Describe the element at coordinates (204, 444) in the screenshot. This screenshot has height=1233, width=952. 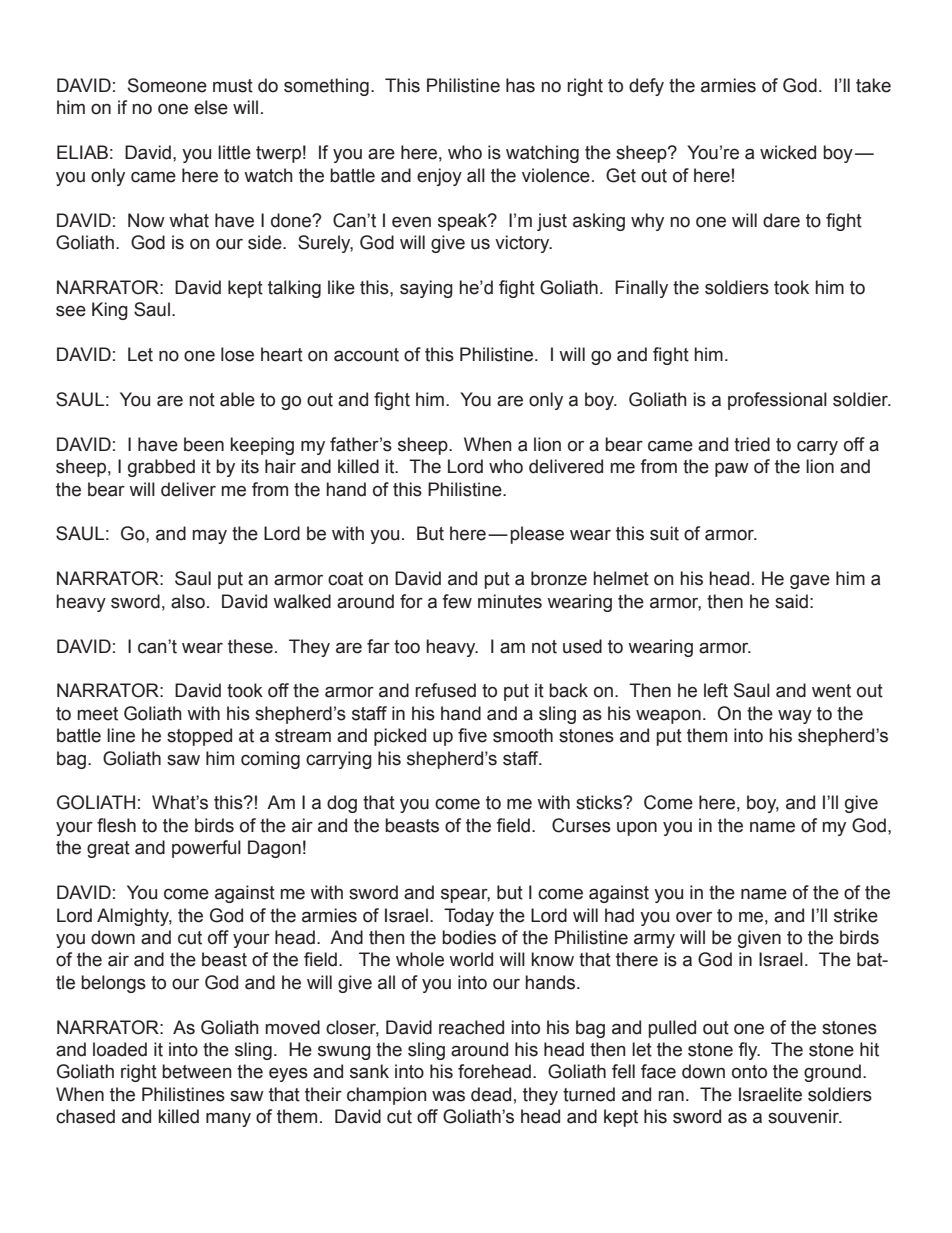
I see `been` at that location.
